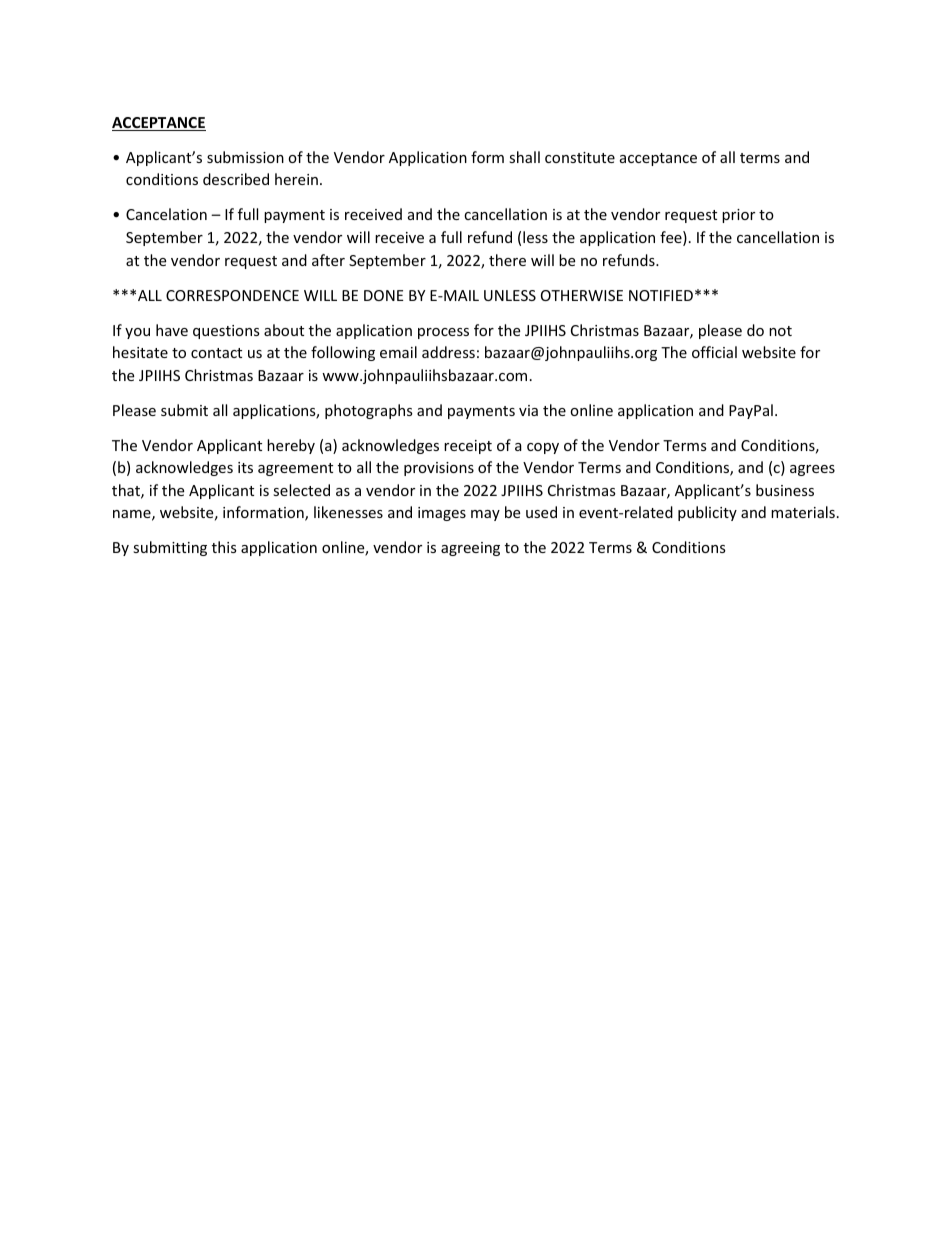 This page has width=952, height=1233. I want to click on NOTIFIED, so click(661, 295).
